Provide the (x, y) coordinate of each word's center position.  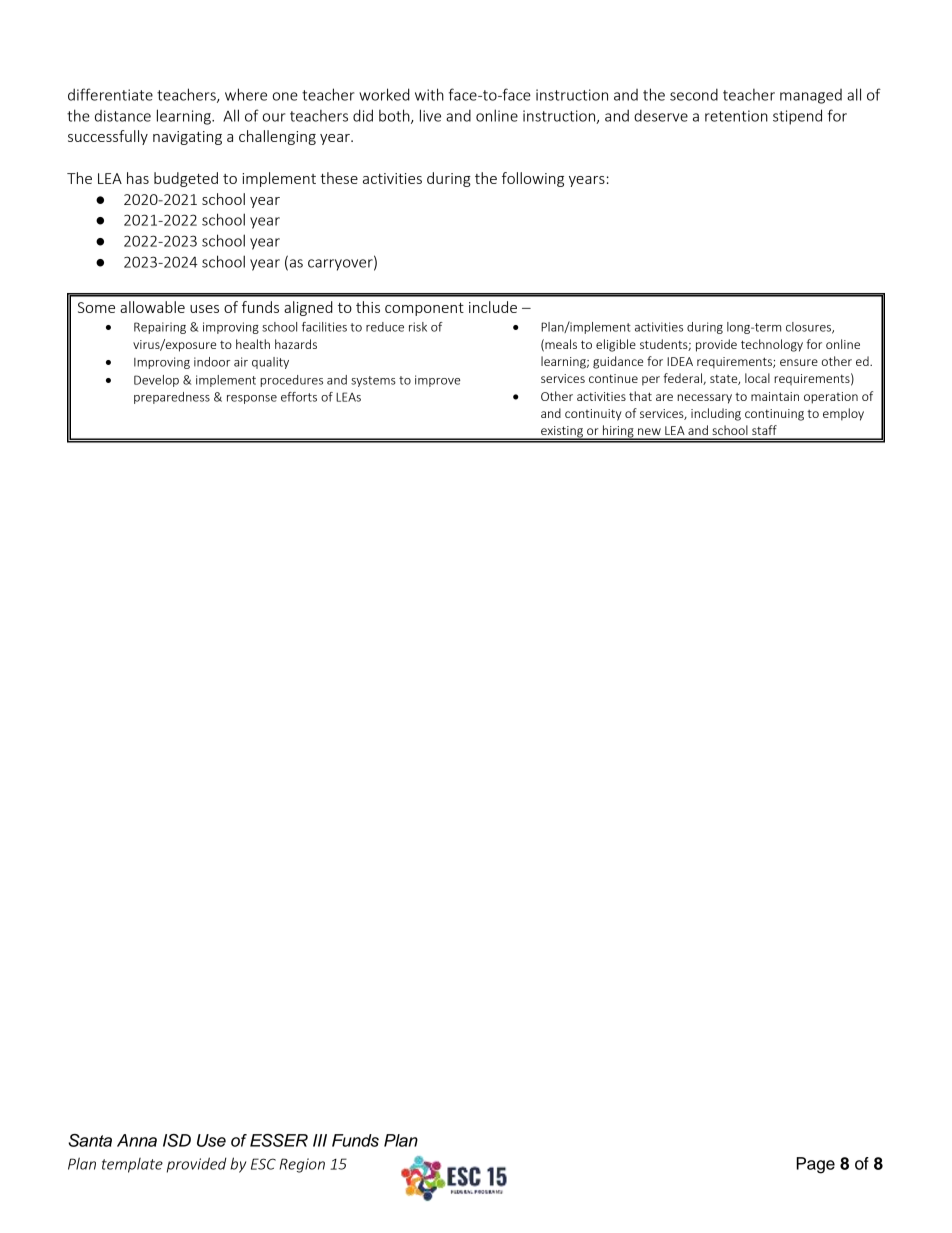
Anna (137, 1140)
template (132, 1165)
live (430, 115)
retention (736, 116)
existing (562, 433)
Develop (156, 381)
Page (815, 1165)
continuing (774, 415)
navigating (187, 138)
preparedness (172, 398)
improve (438, 381)
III (320, 1140)
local (757, 378)
